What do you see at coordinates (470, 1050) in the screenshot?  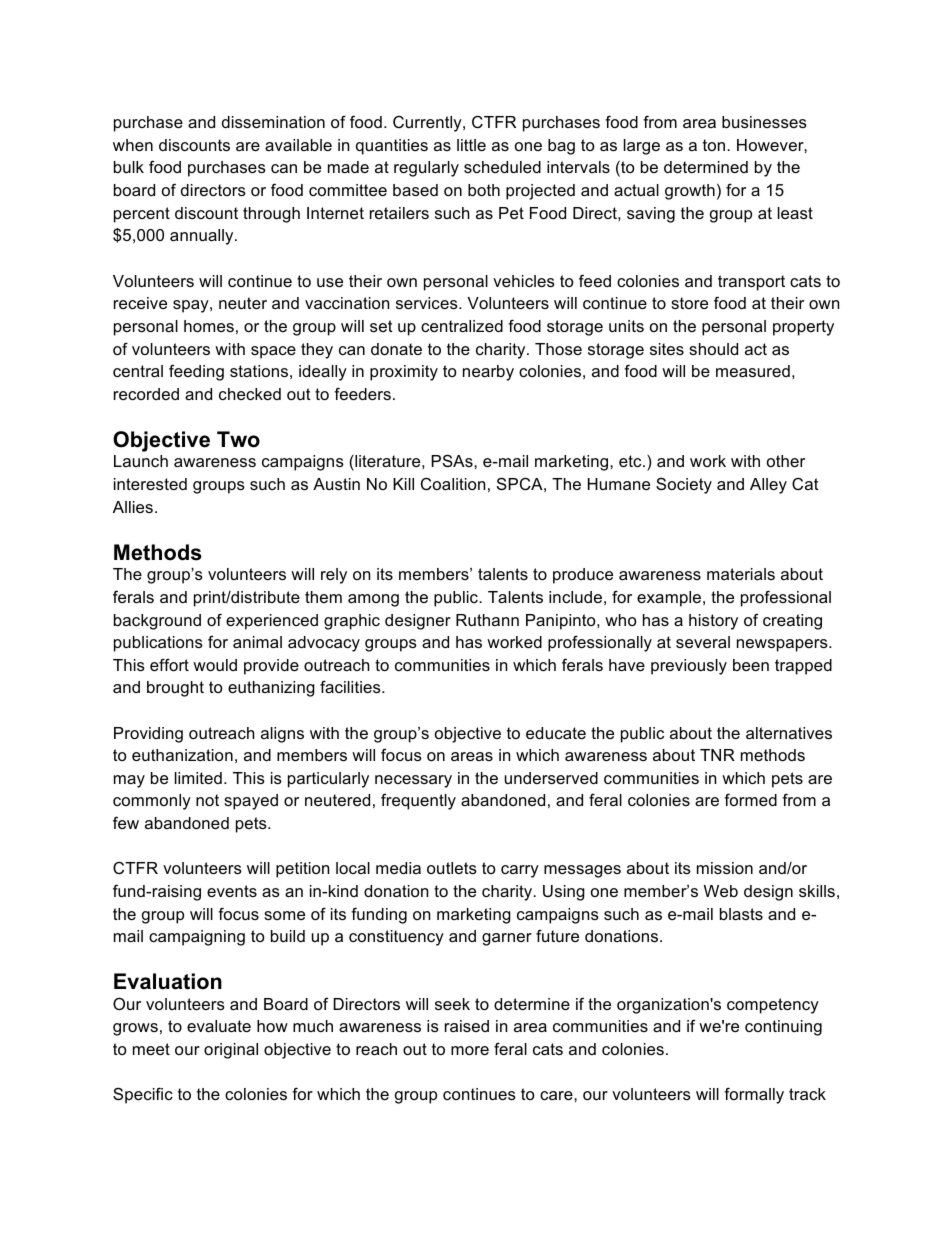 I see `more` at bounding box center [470, 1050].
